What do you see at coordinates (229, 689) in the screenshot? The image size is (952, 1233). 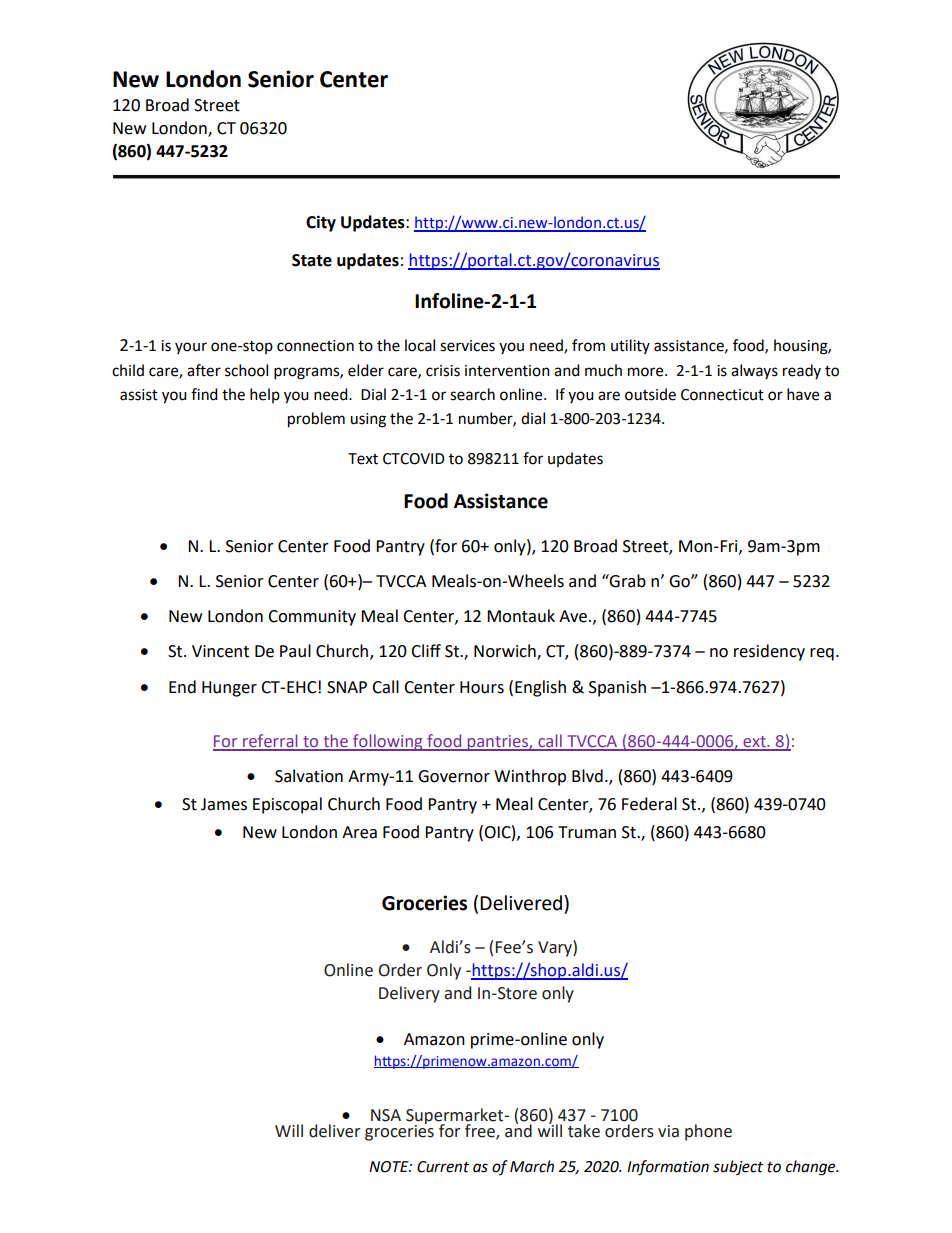 I see `Hunger` at bounding box center [229, 689].
